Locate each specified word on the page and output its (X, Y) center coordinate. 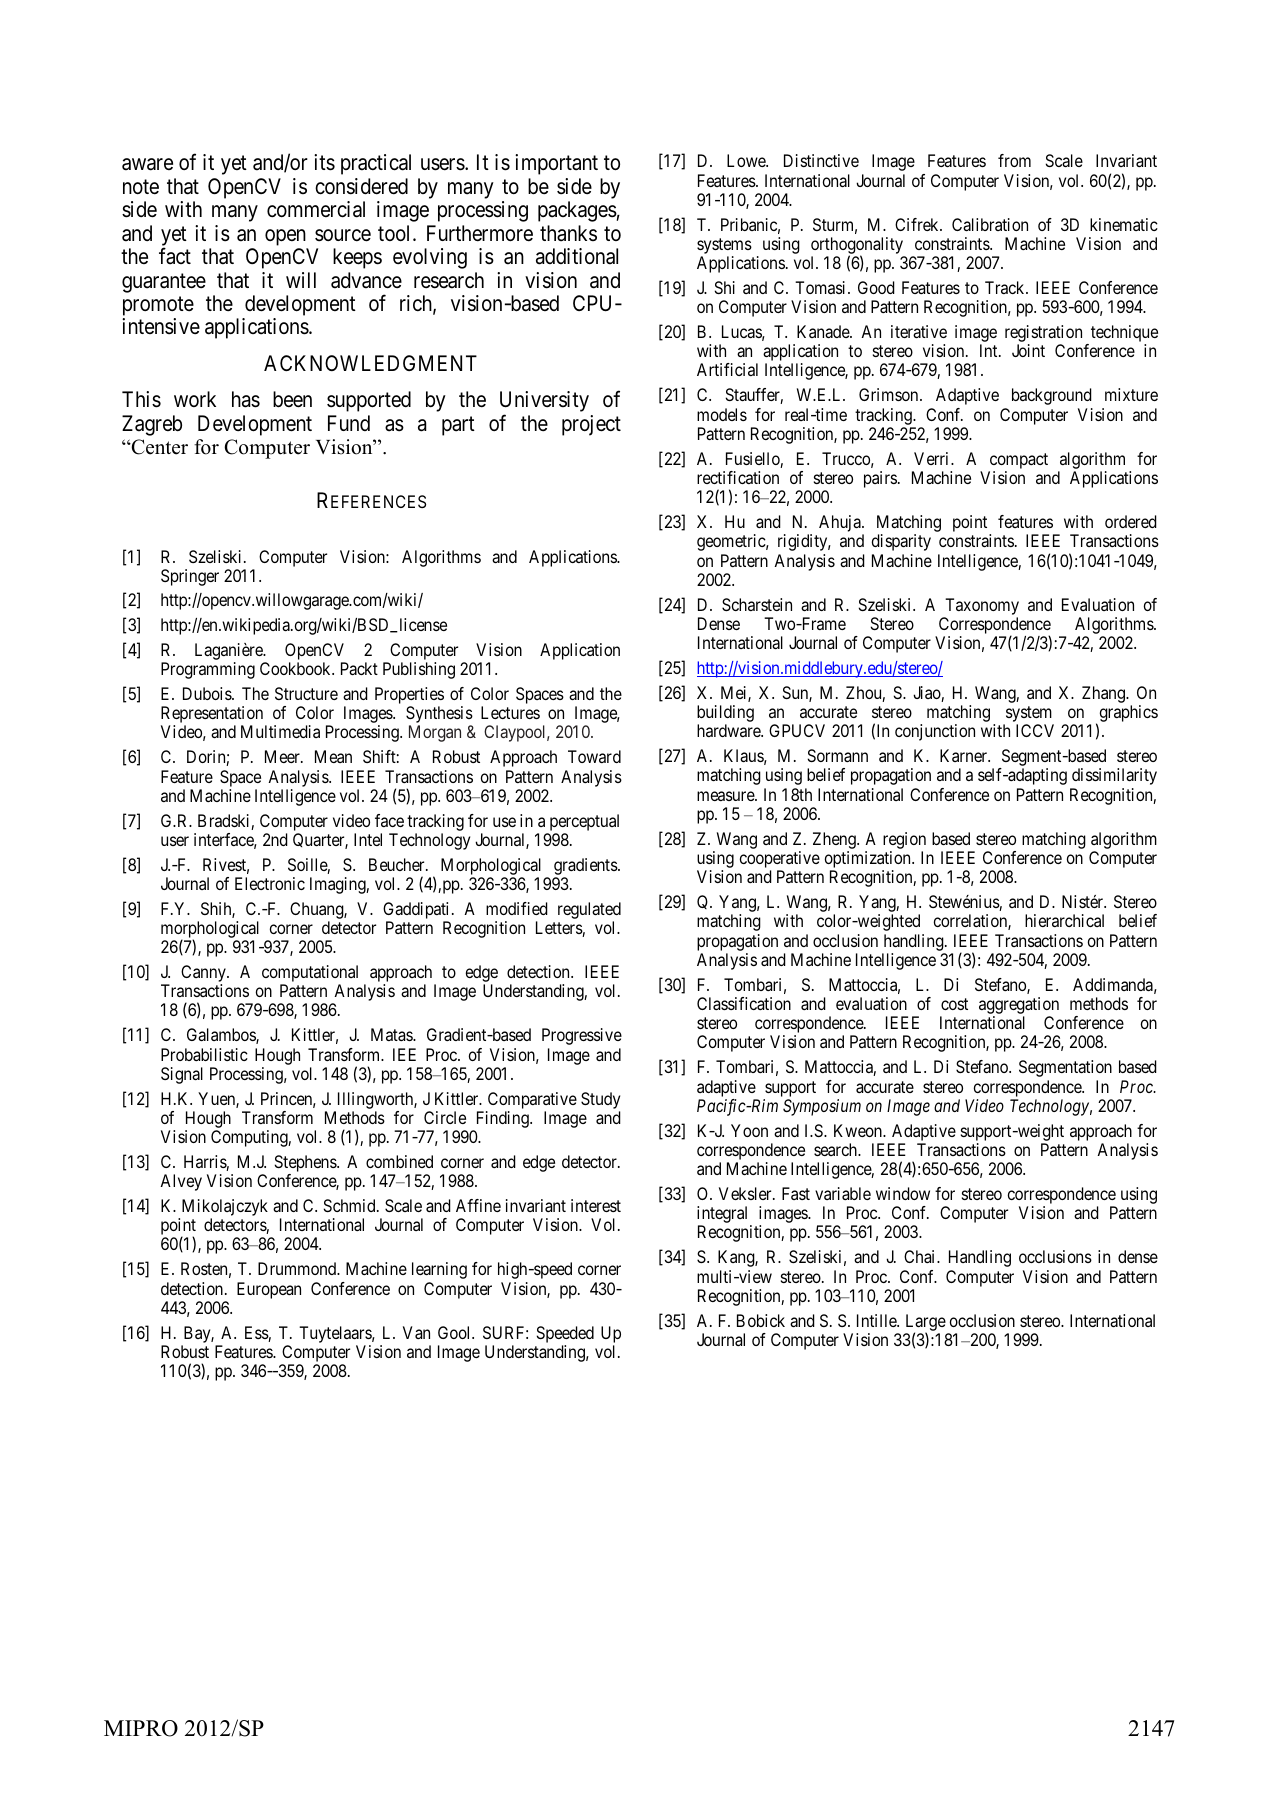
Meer (283, 756)
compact (1019, 461)
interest (596, 1205)
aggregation (1019, 1007)
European (269, 1290)
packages (577, 211)
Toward (594, 756)
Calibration (990, 224)
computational (310, 975)
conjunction (935, 732)
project (591, 425)
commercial (316, 209)
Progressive (582, 1036)
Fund (349, 423)
